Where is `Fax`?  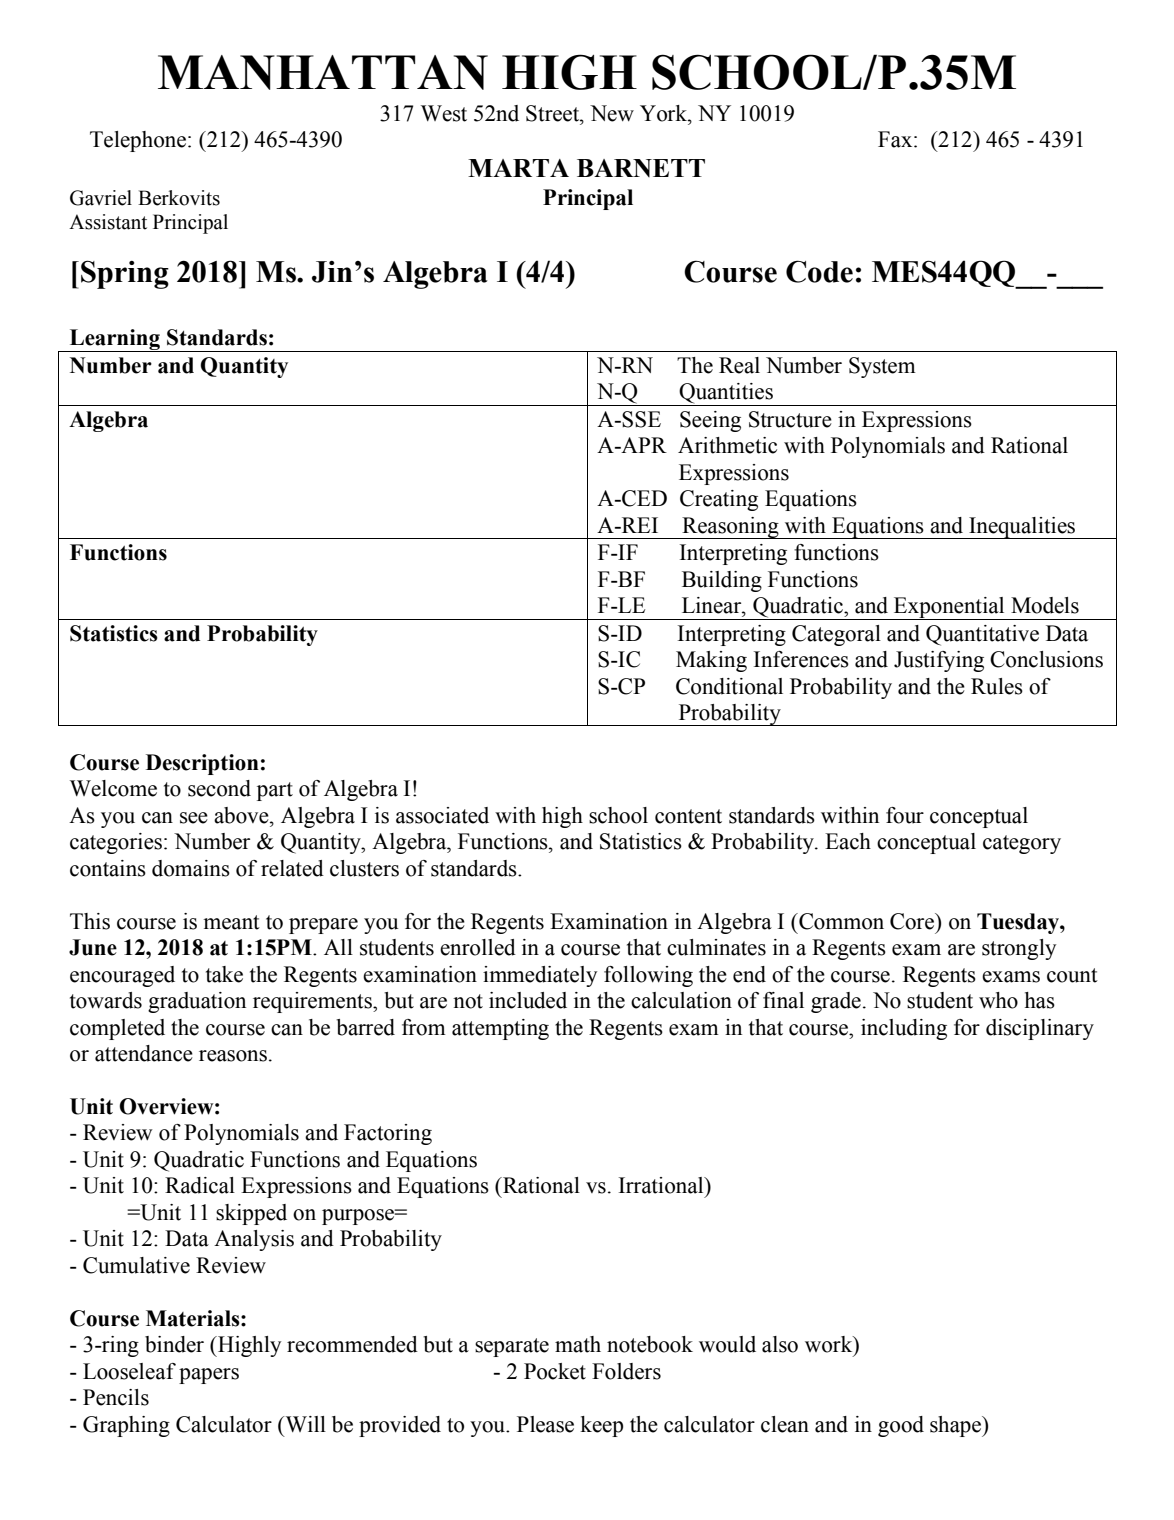
Fax is located at coordinates (896, 139).
